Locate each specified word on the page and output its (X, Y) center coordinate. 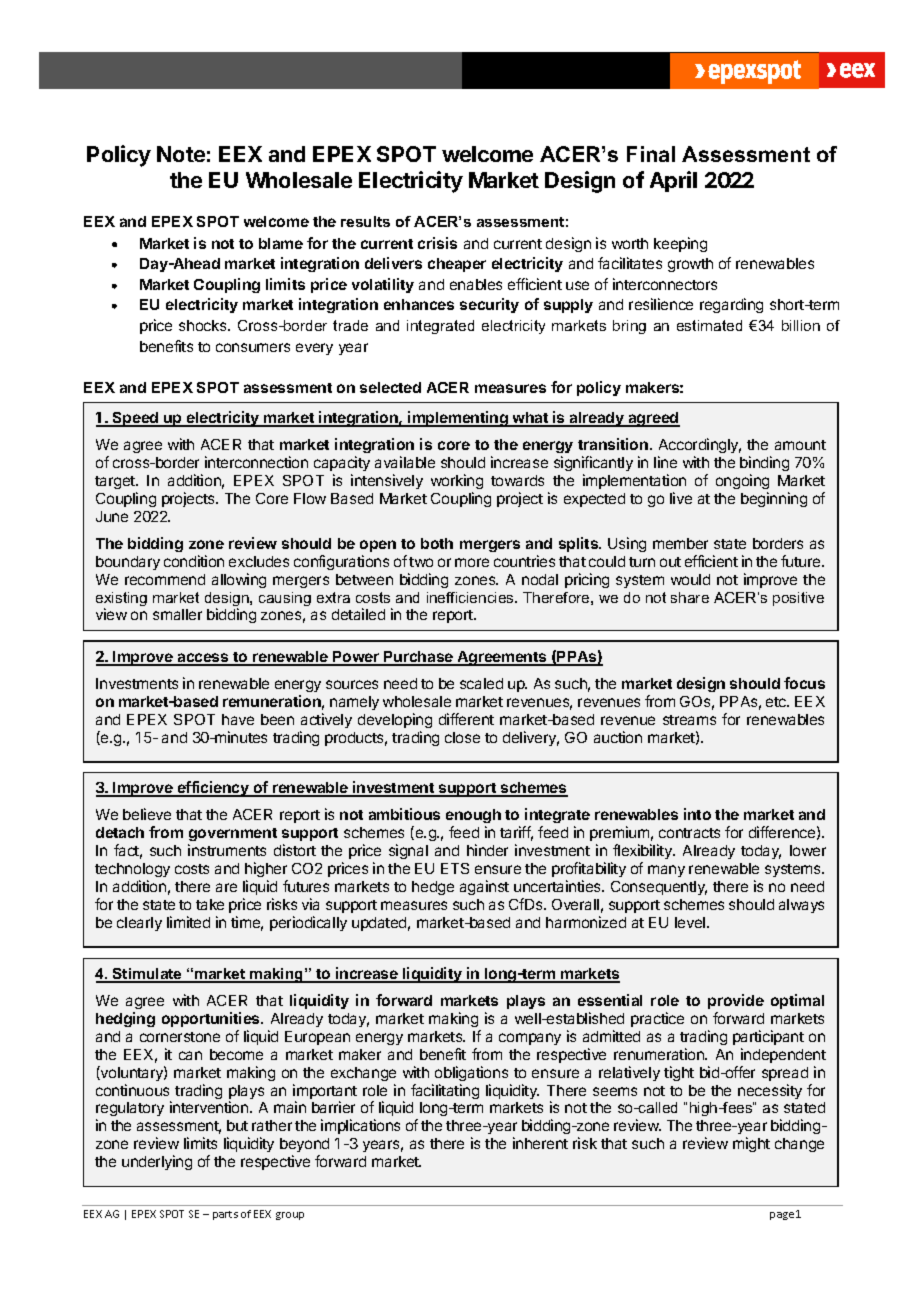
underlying (157, 1162)
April (673, 181)
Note (181, 154)
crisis (437, 243)
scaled (481, 683)
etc (777, 702)
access (203, 659)
